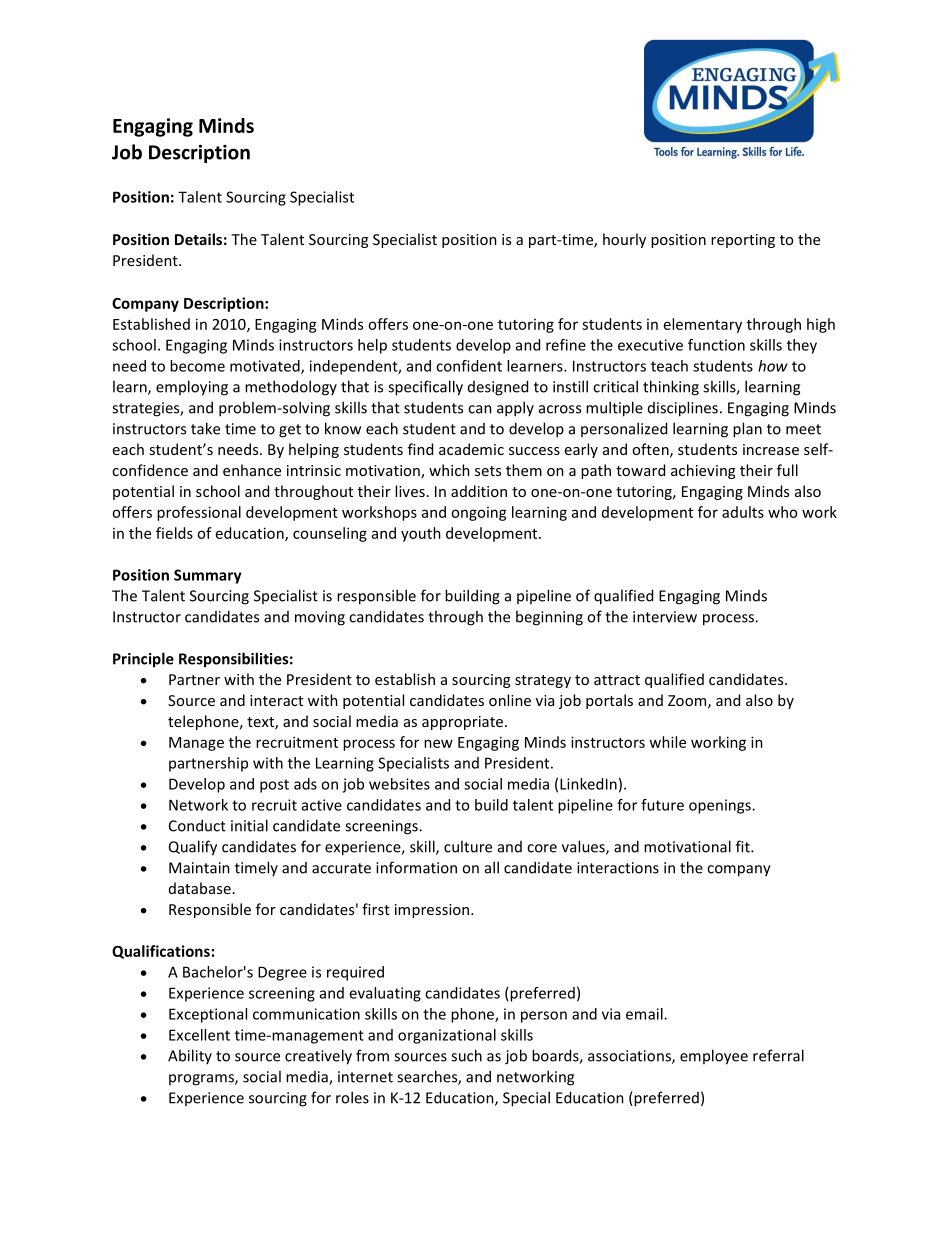  What do you see at coordinates (624, 240) in the screenshot?
I see `hourly` at bounding box center [624, 240].
